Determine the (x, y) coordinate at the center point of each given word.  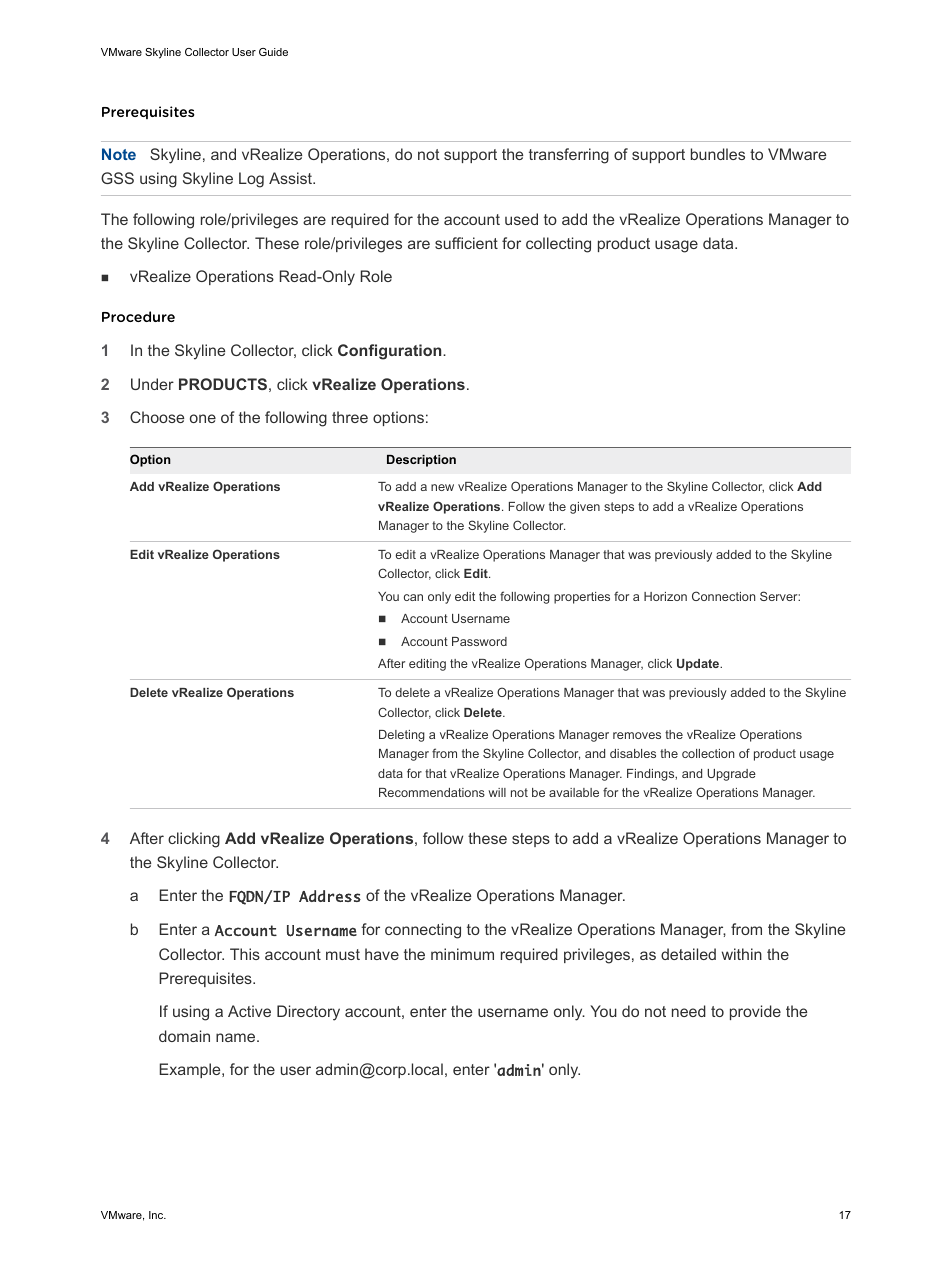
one (203, 418)
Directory (308, 1013)
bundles (718, 154)
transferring (569, 156)
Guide (273, 52)
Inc (157, 1215)
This (245, 954)
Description (421, 461)
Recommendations (432, 792)
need (689, 1011)
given (585, 508)
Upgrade (731, 775)
